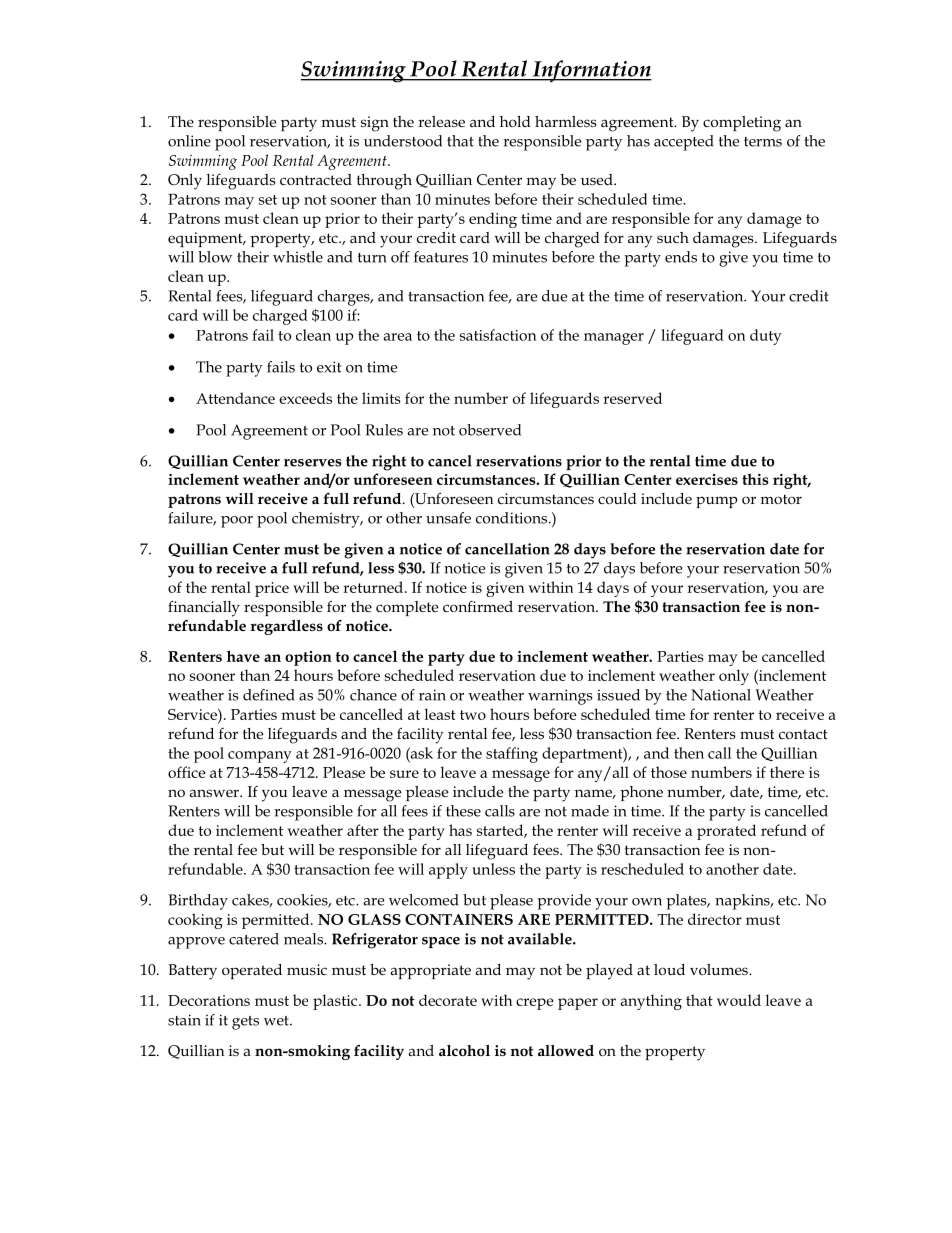 This screenshot has height=1233, width=952. I want to click on duty, so click(766, 337).
